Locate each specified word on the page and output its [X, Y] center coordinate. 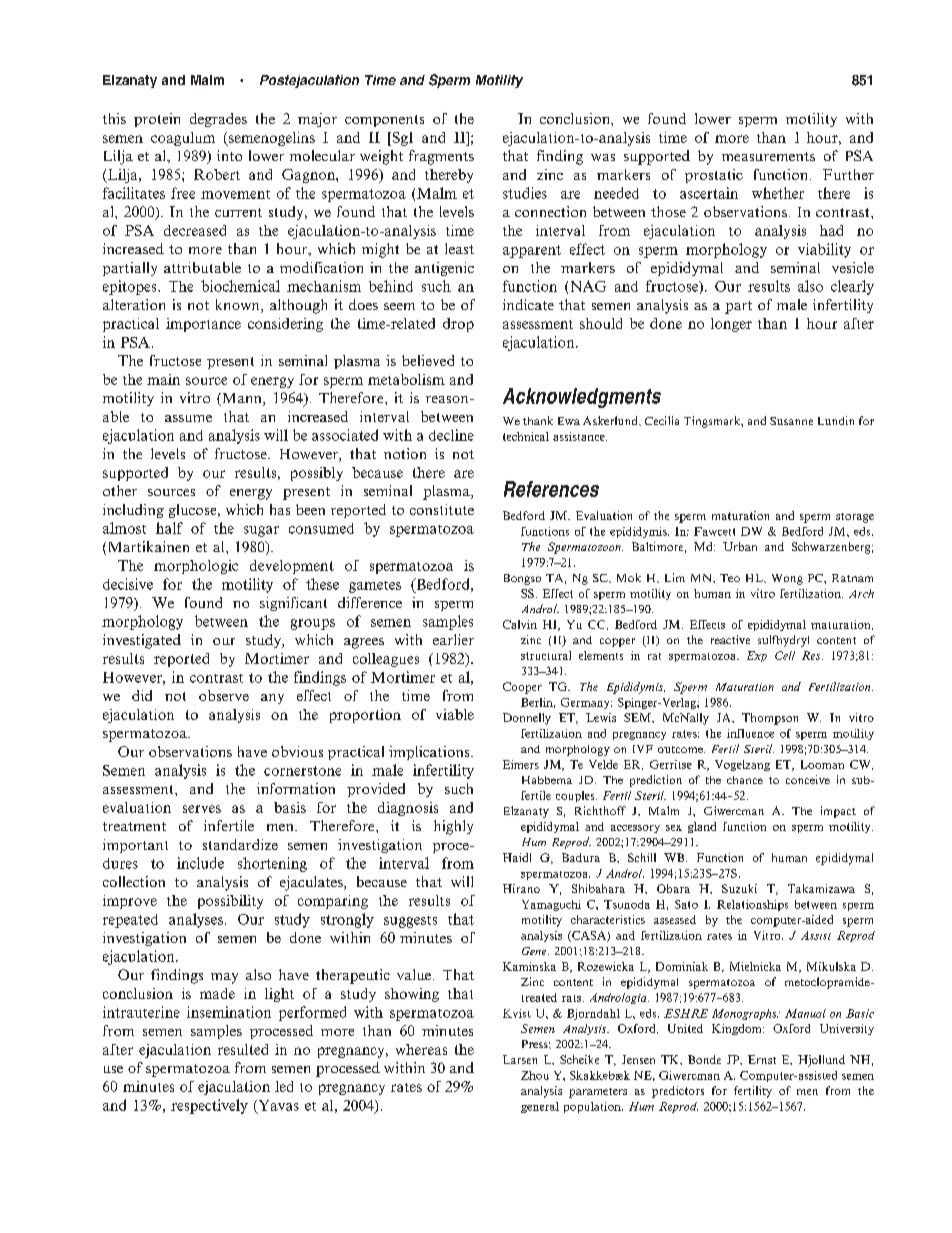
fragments [441, 157]
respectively [209, 1106]
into [229, 155]
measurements [768, 156]
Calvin [520, 624]
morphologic [196, 567]
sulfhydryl [783, 641]
